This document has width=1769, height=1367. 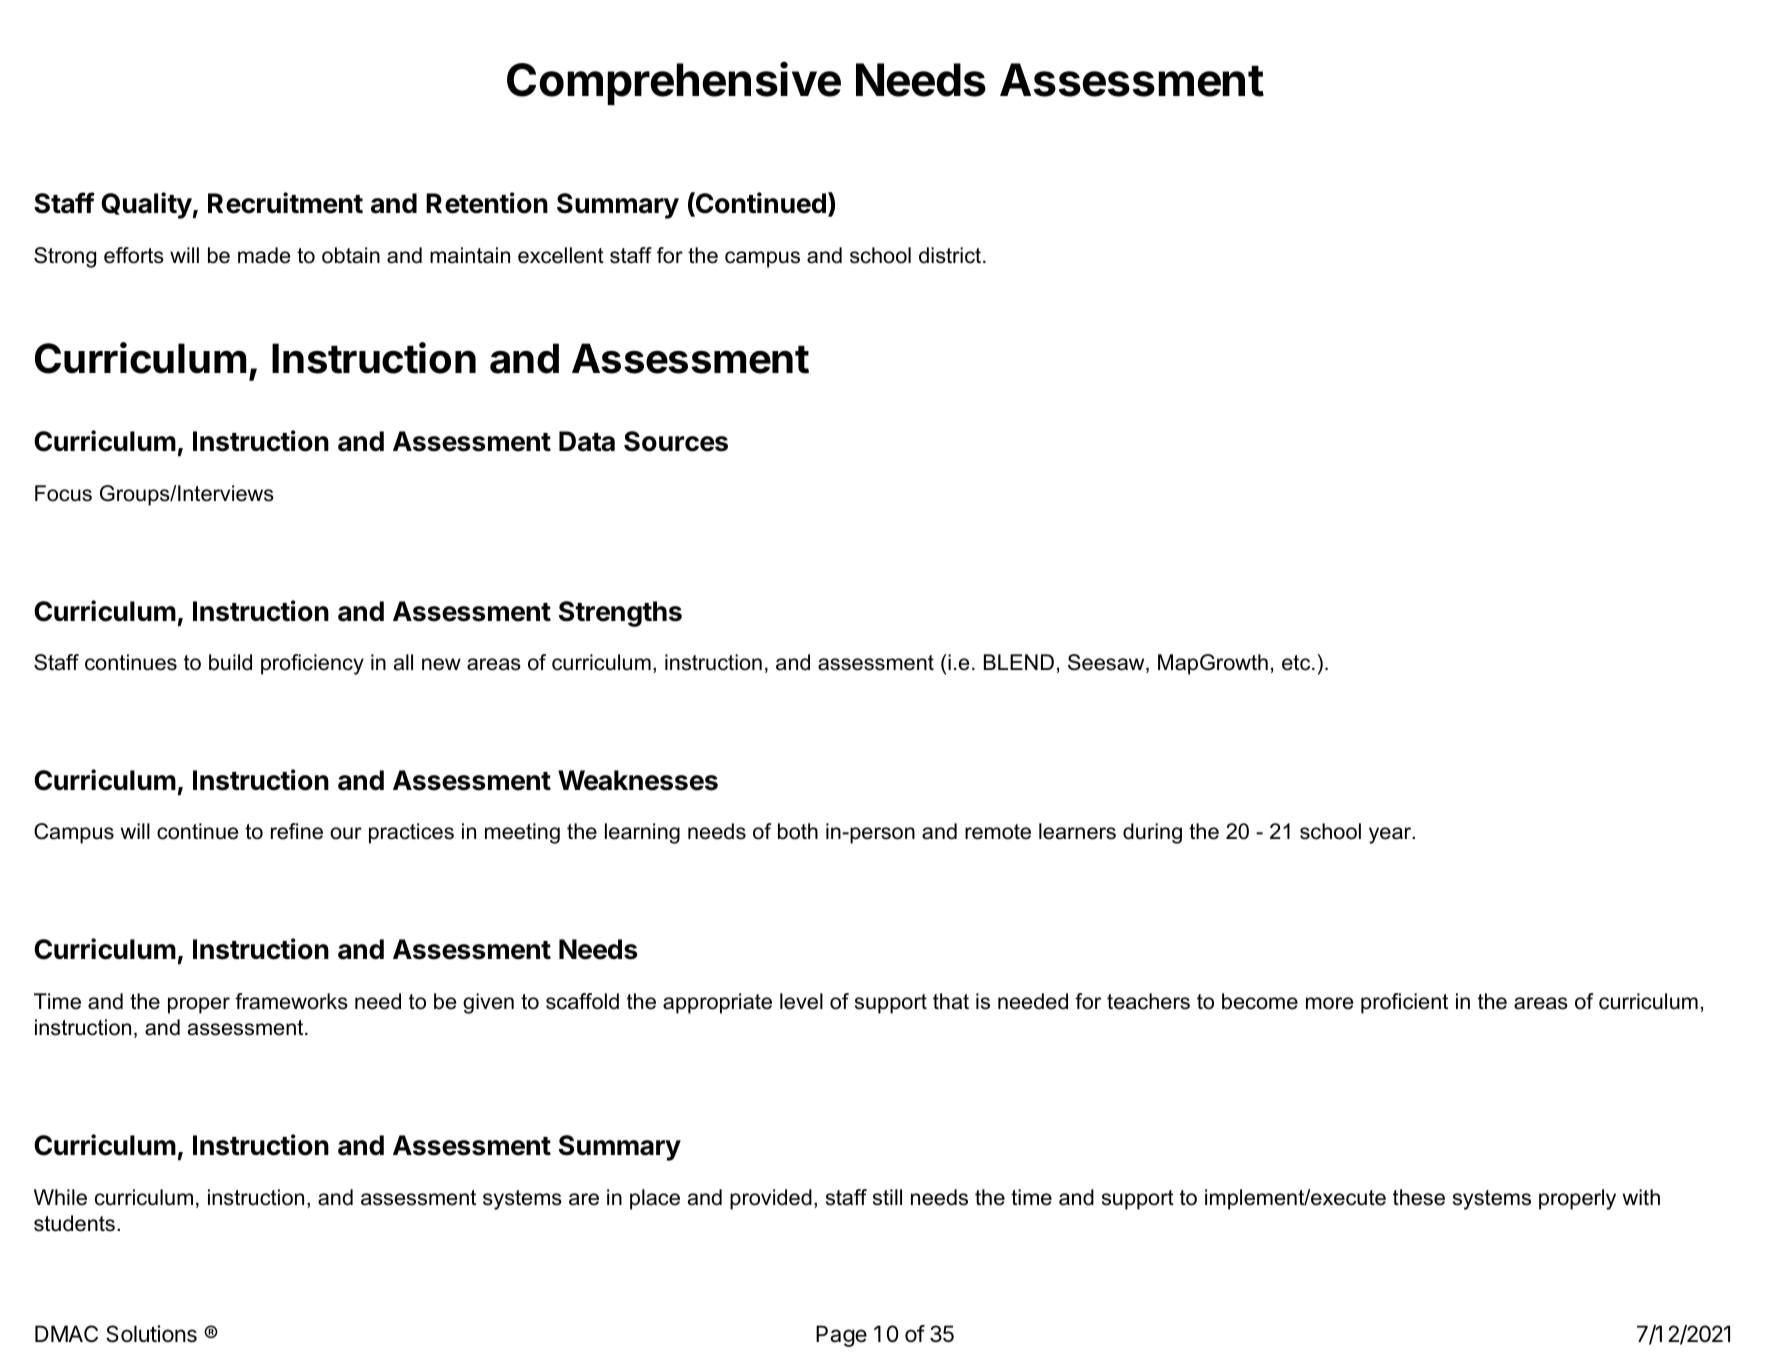 I want to click on year, so click(x=1391, y=835).
